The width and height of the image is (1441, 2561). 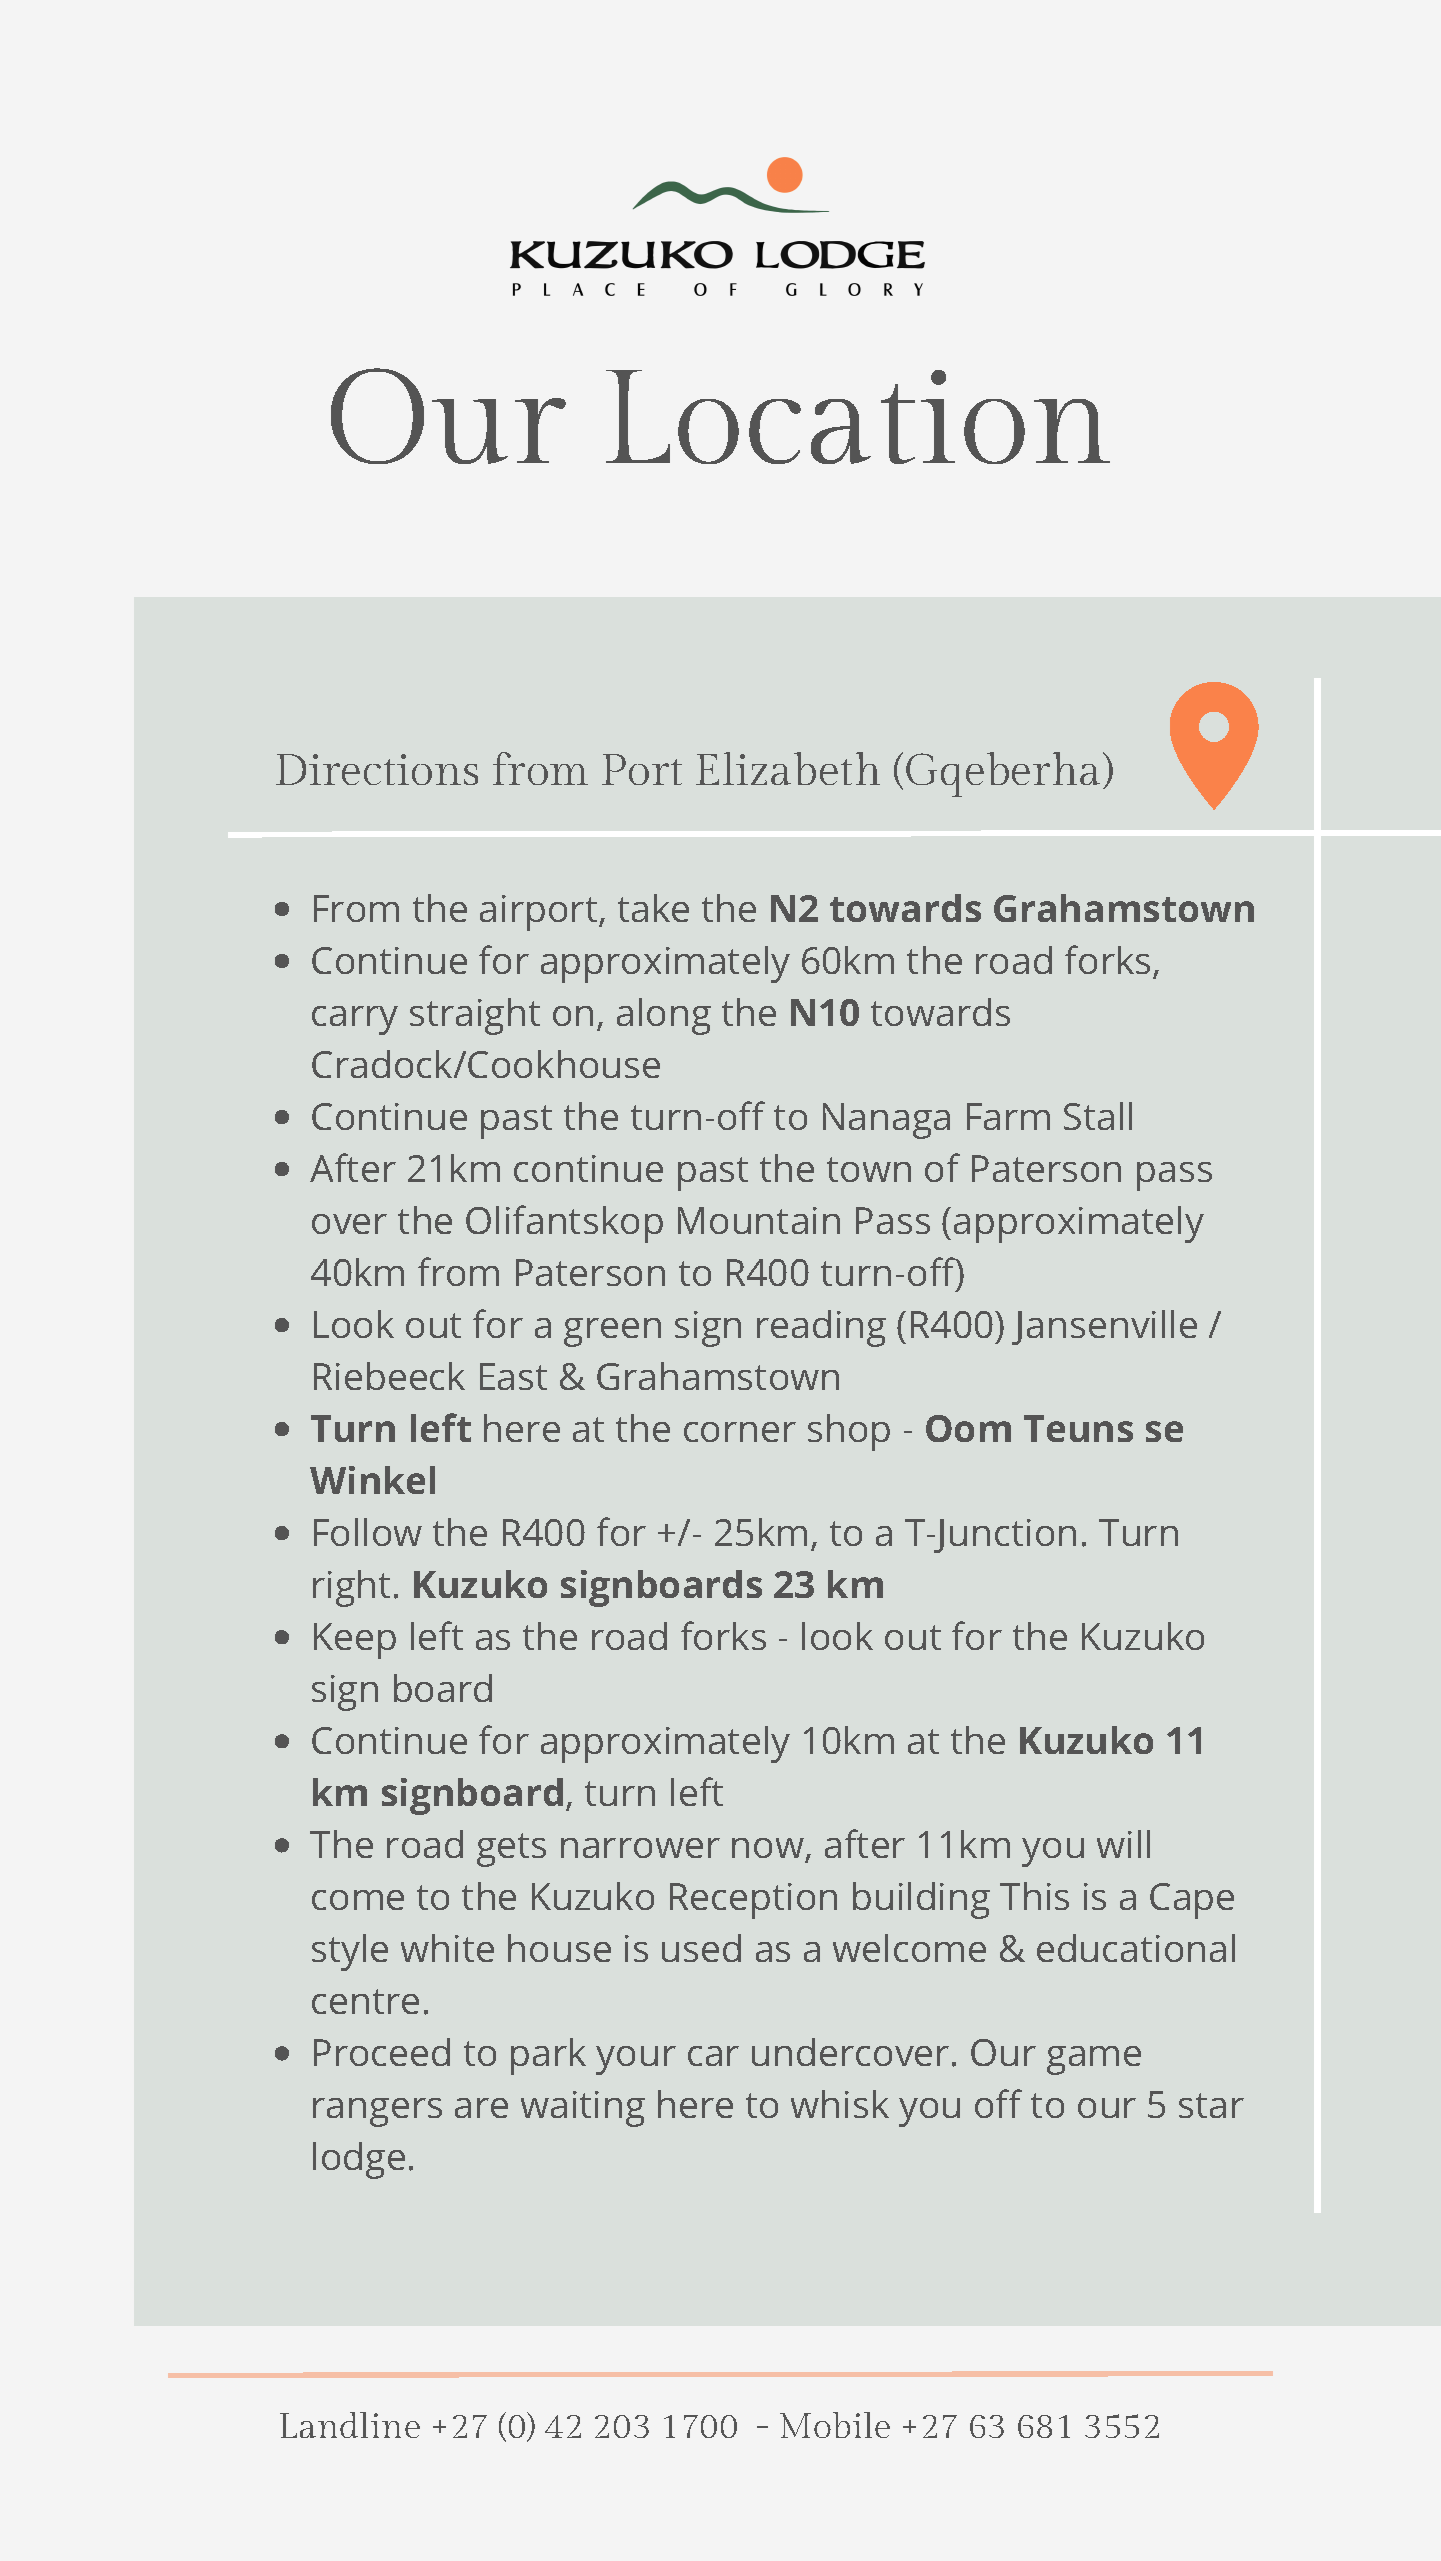 I want to click on corner, so click(x=740, y=1432).
